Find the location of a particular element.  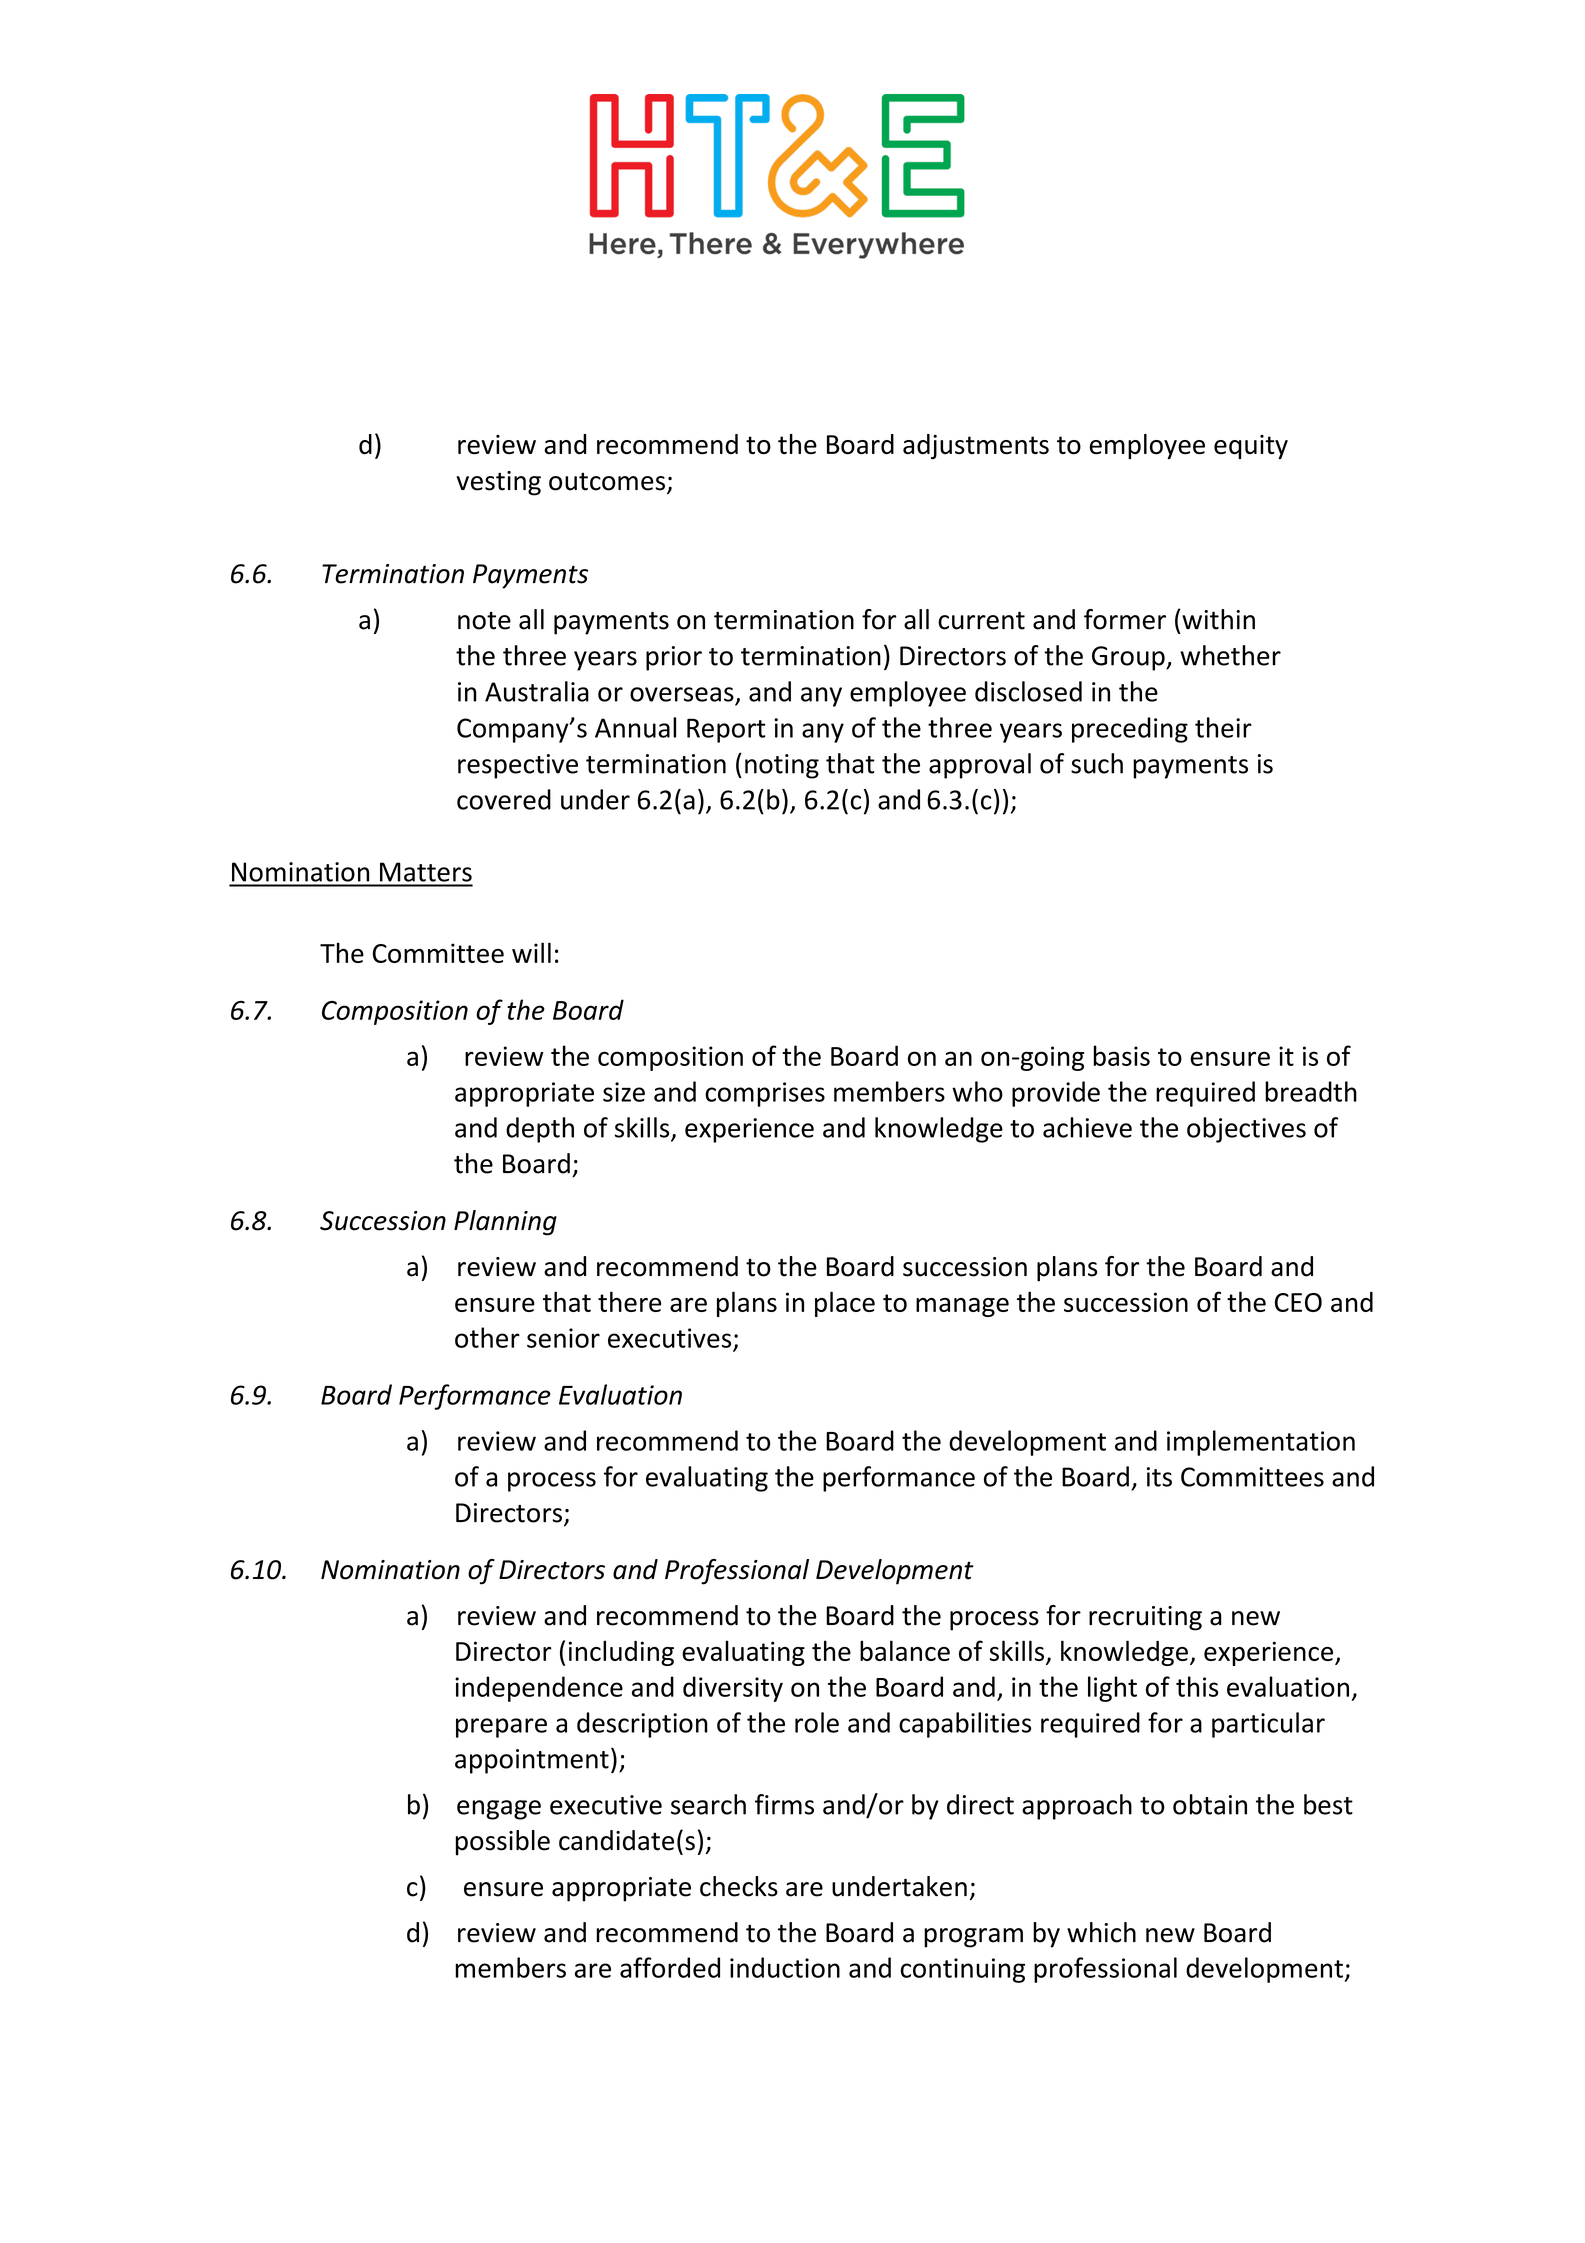

outcomes is located at coordinates (607, 481).
